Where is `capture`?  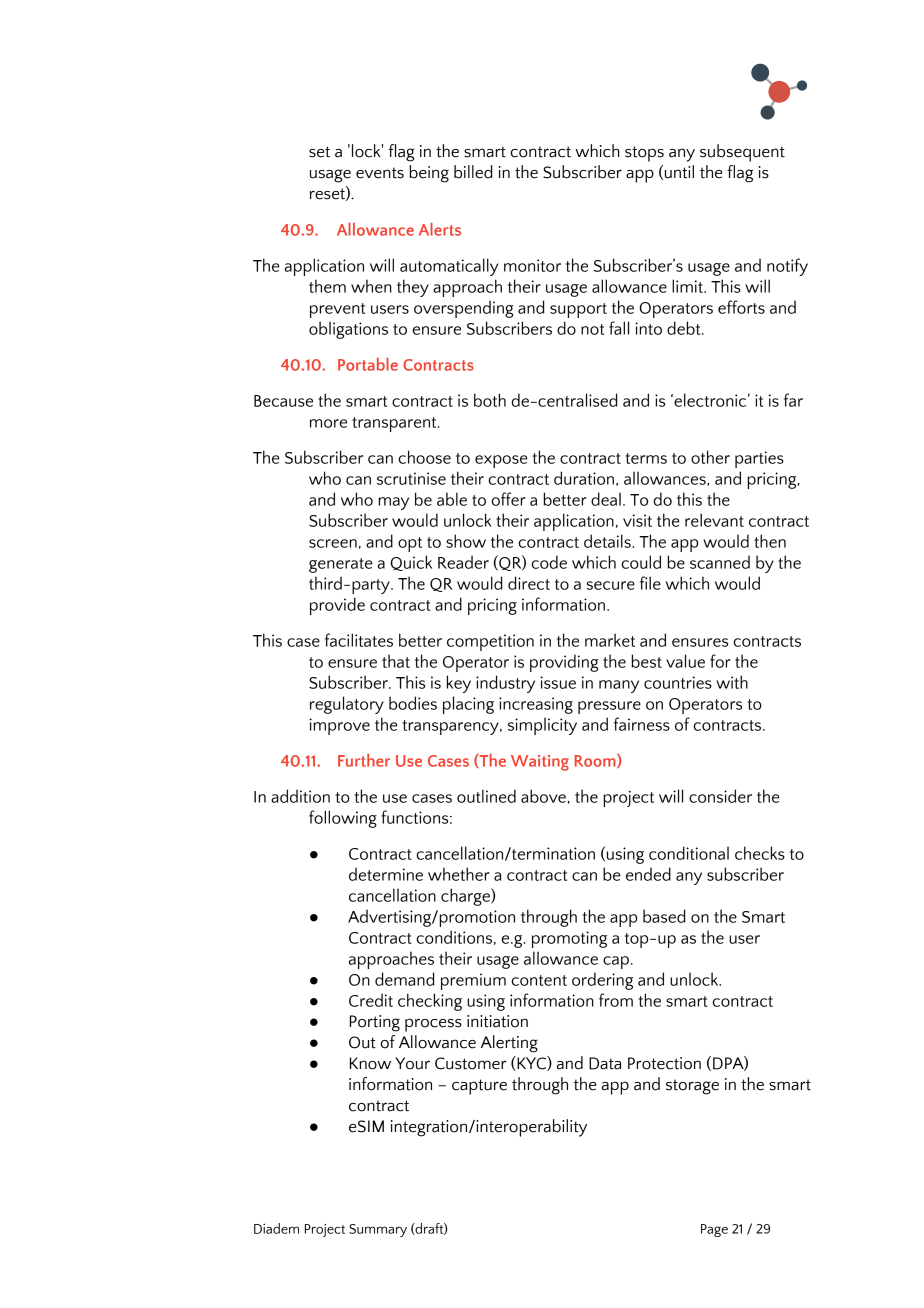
capture is located at coordinates (479, 1087).
